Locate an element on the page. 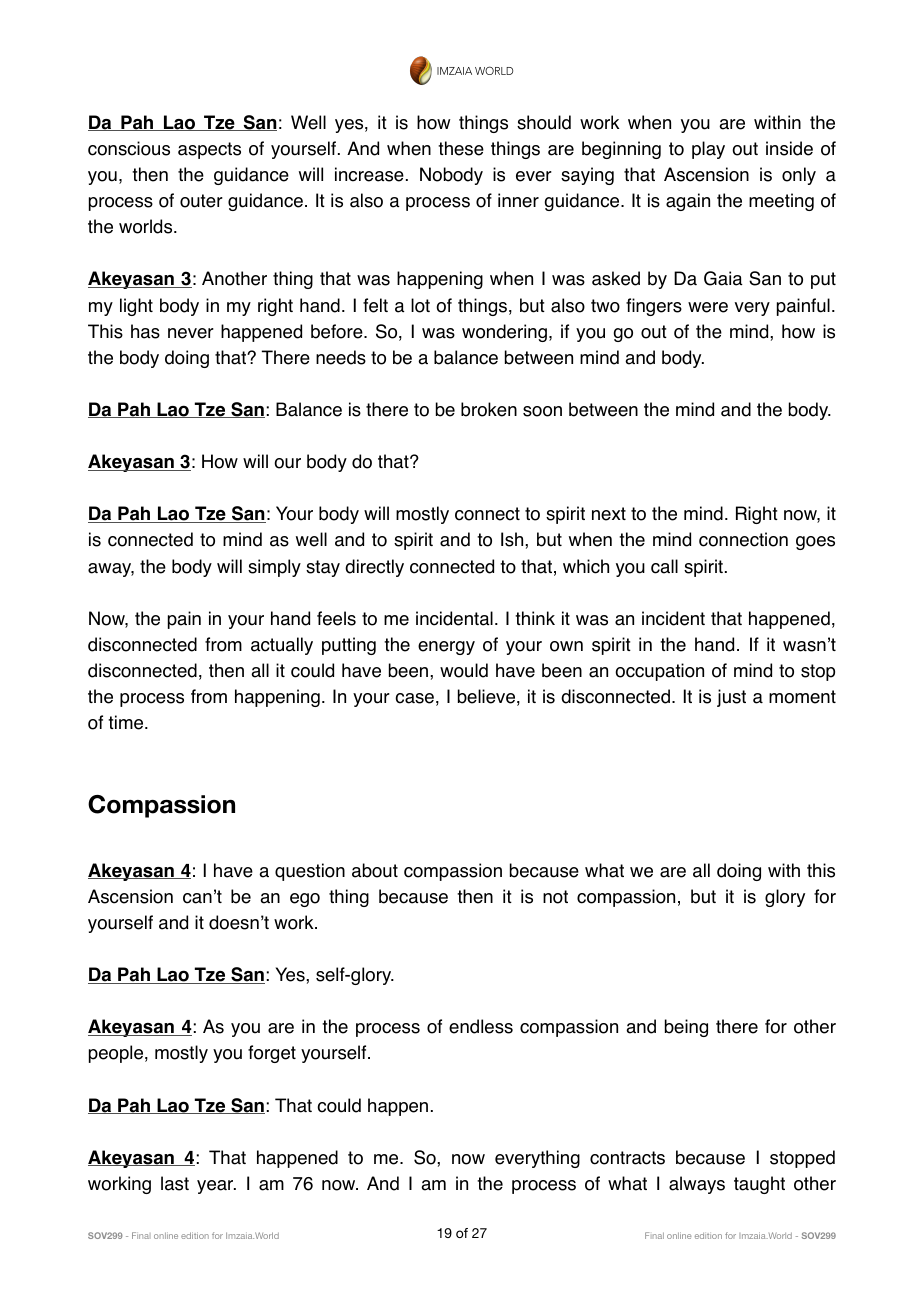 The height and width of the page is (1308, 924). were is located at coordinates (708, 307).
